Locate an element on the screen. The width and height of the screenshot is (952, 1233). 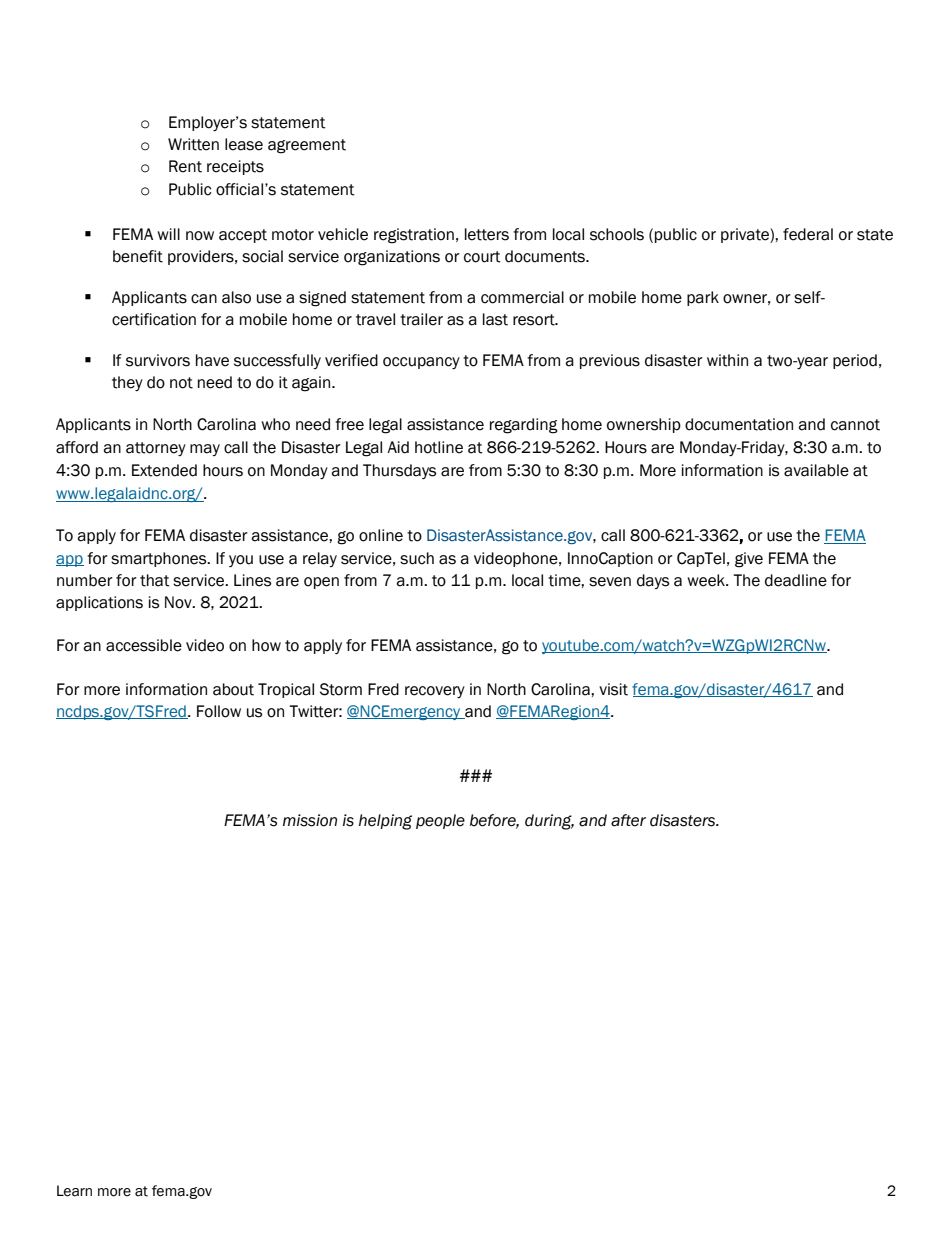
letters is located at coordinates (487, 234).
